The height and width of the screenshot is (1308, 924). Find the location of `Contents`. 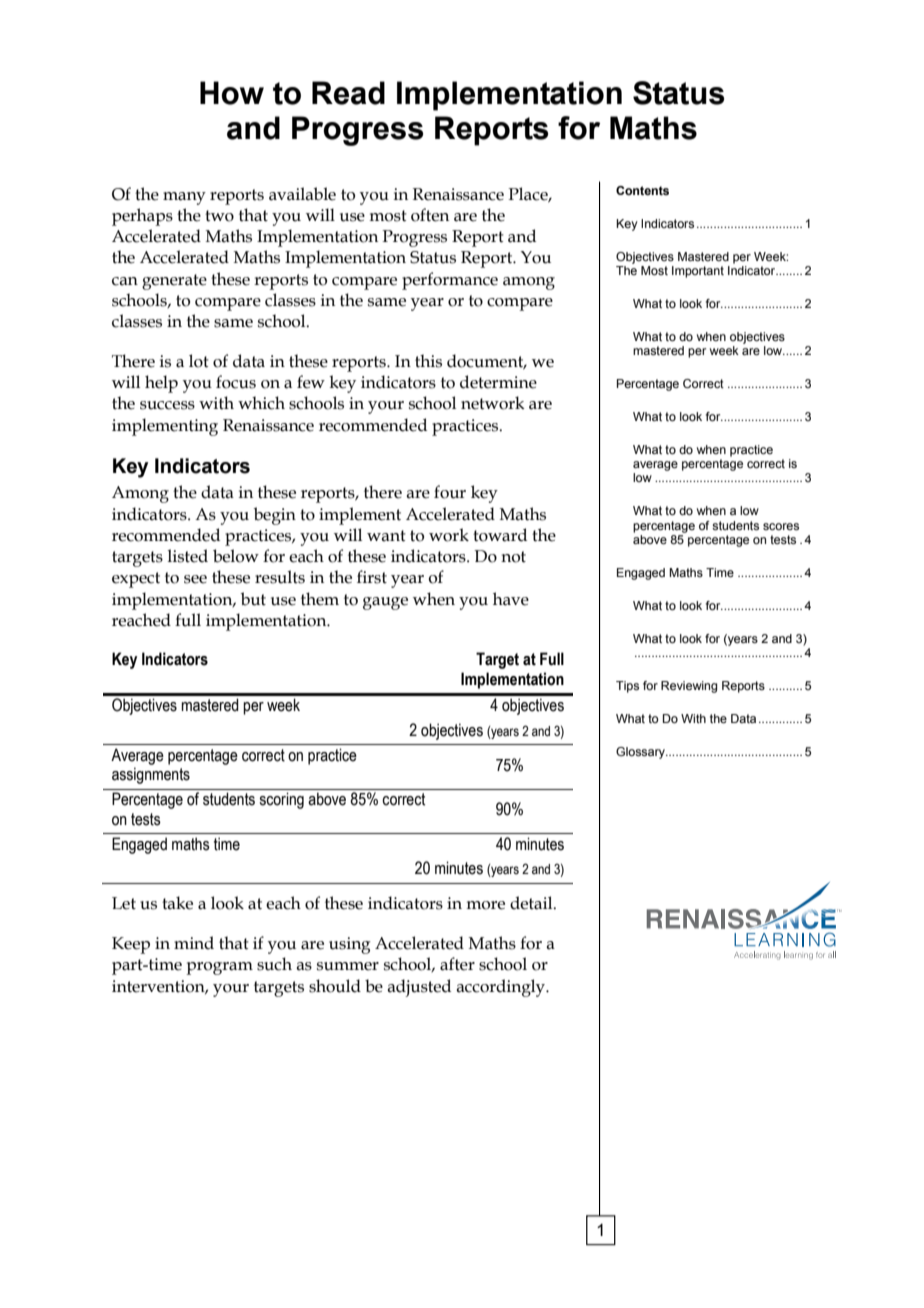

Contents is located at coordinates (642, 190).
